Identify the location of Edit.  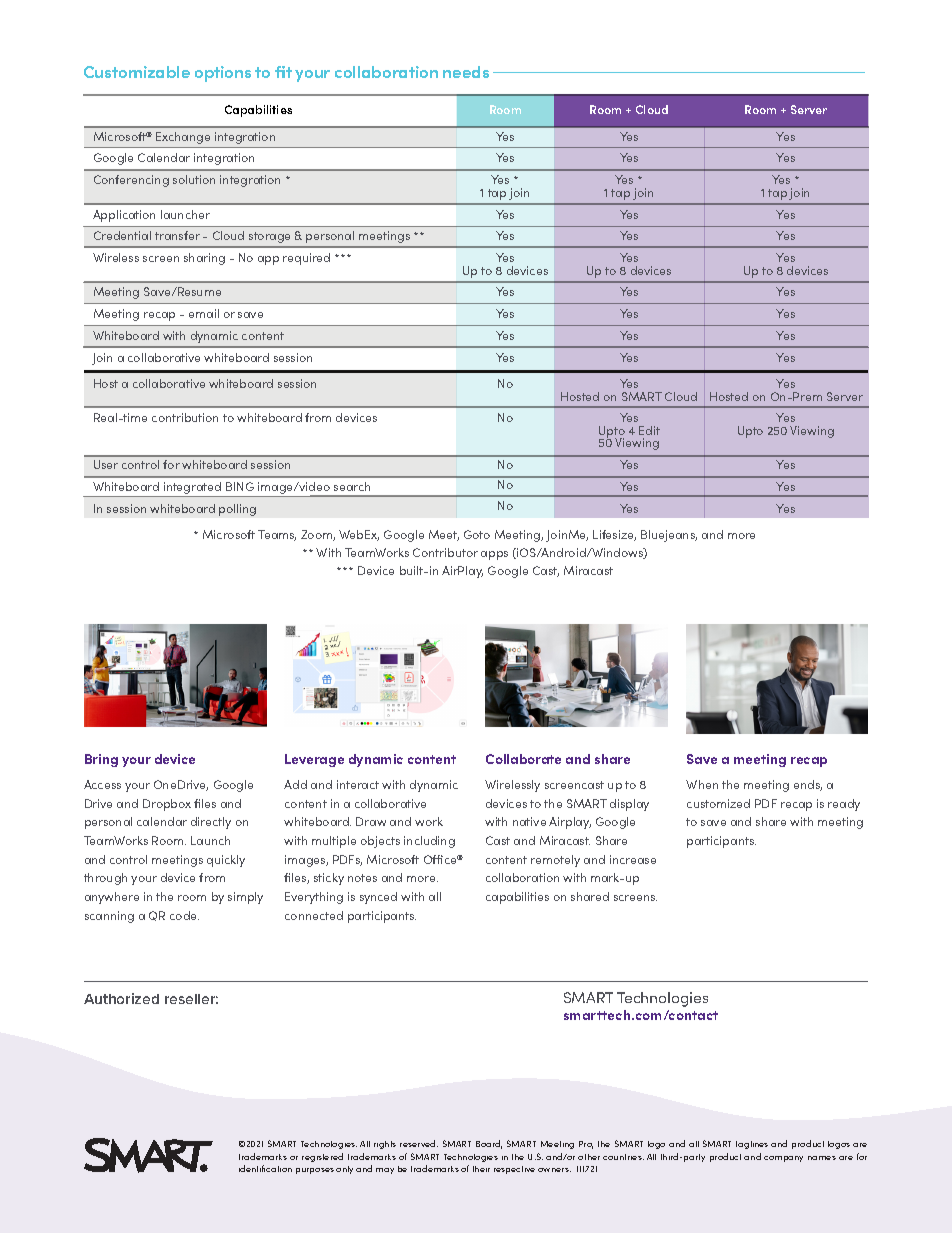
(649, 430).
